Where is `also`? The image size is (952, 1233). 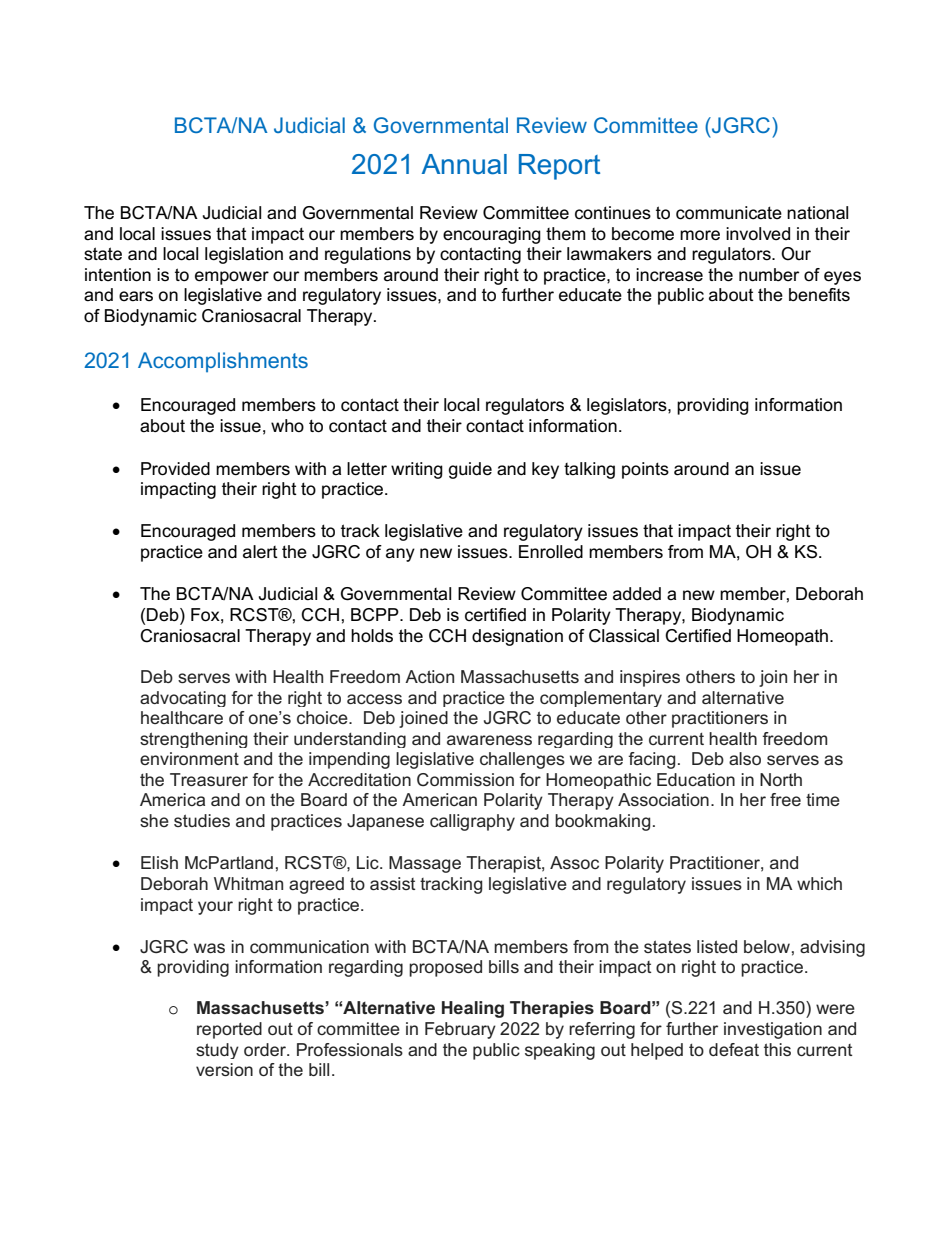 also is located at coordinates (745, 758).
